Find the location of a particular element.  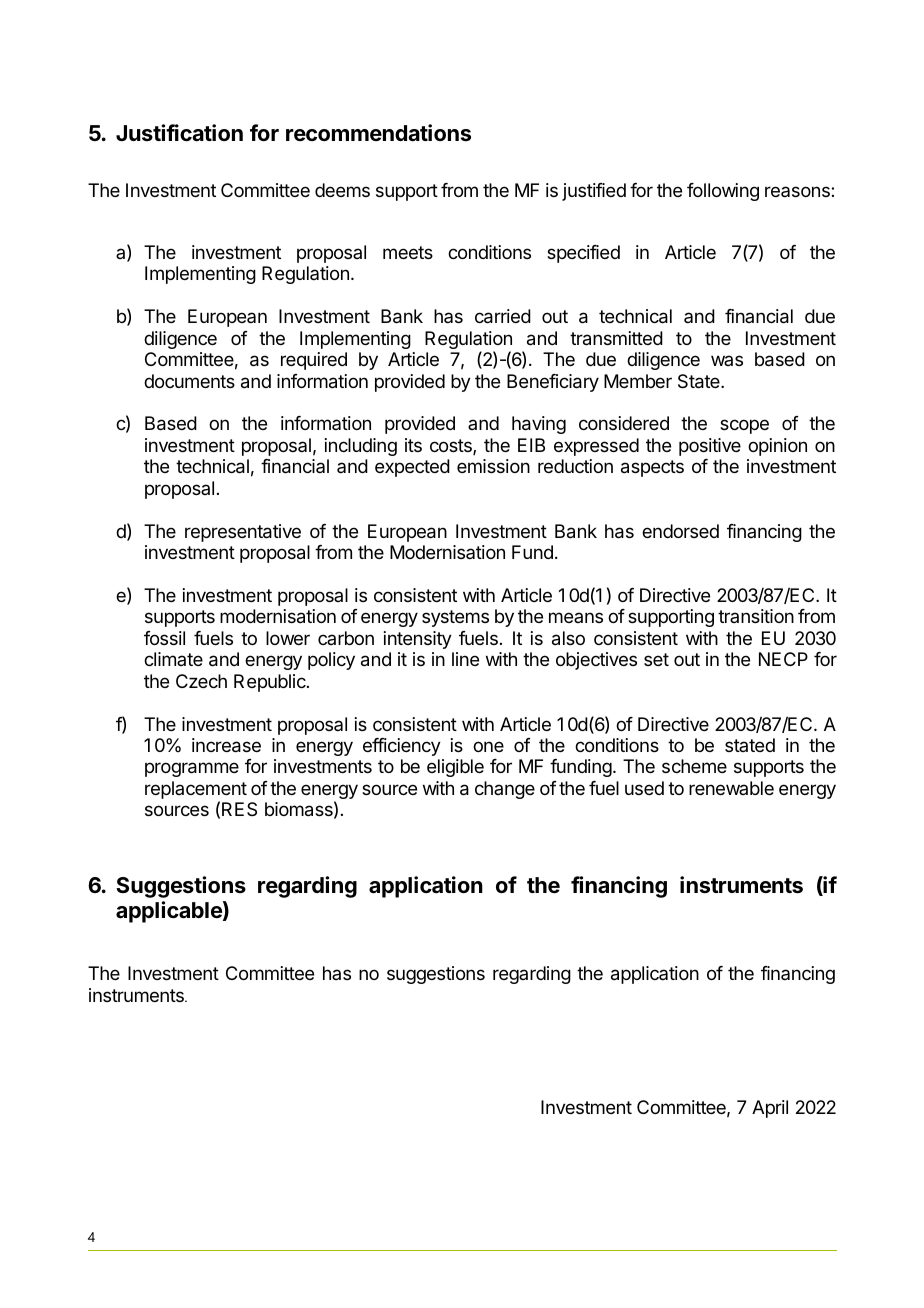

following is located at coordinates (723, 192).
